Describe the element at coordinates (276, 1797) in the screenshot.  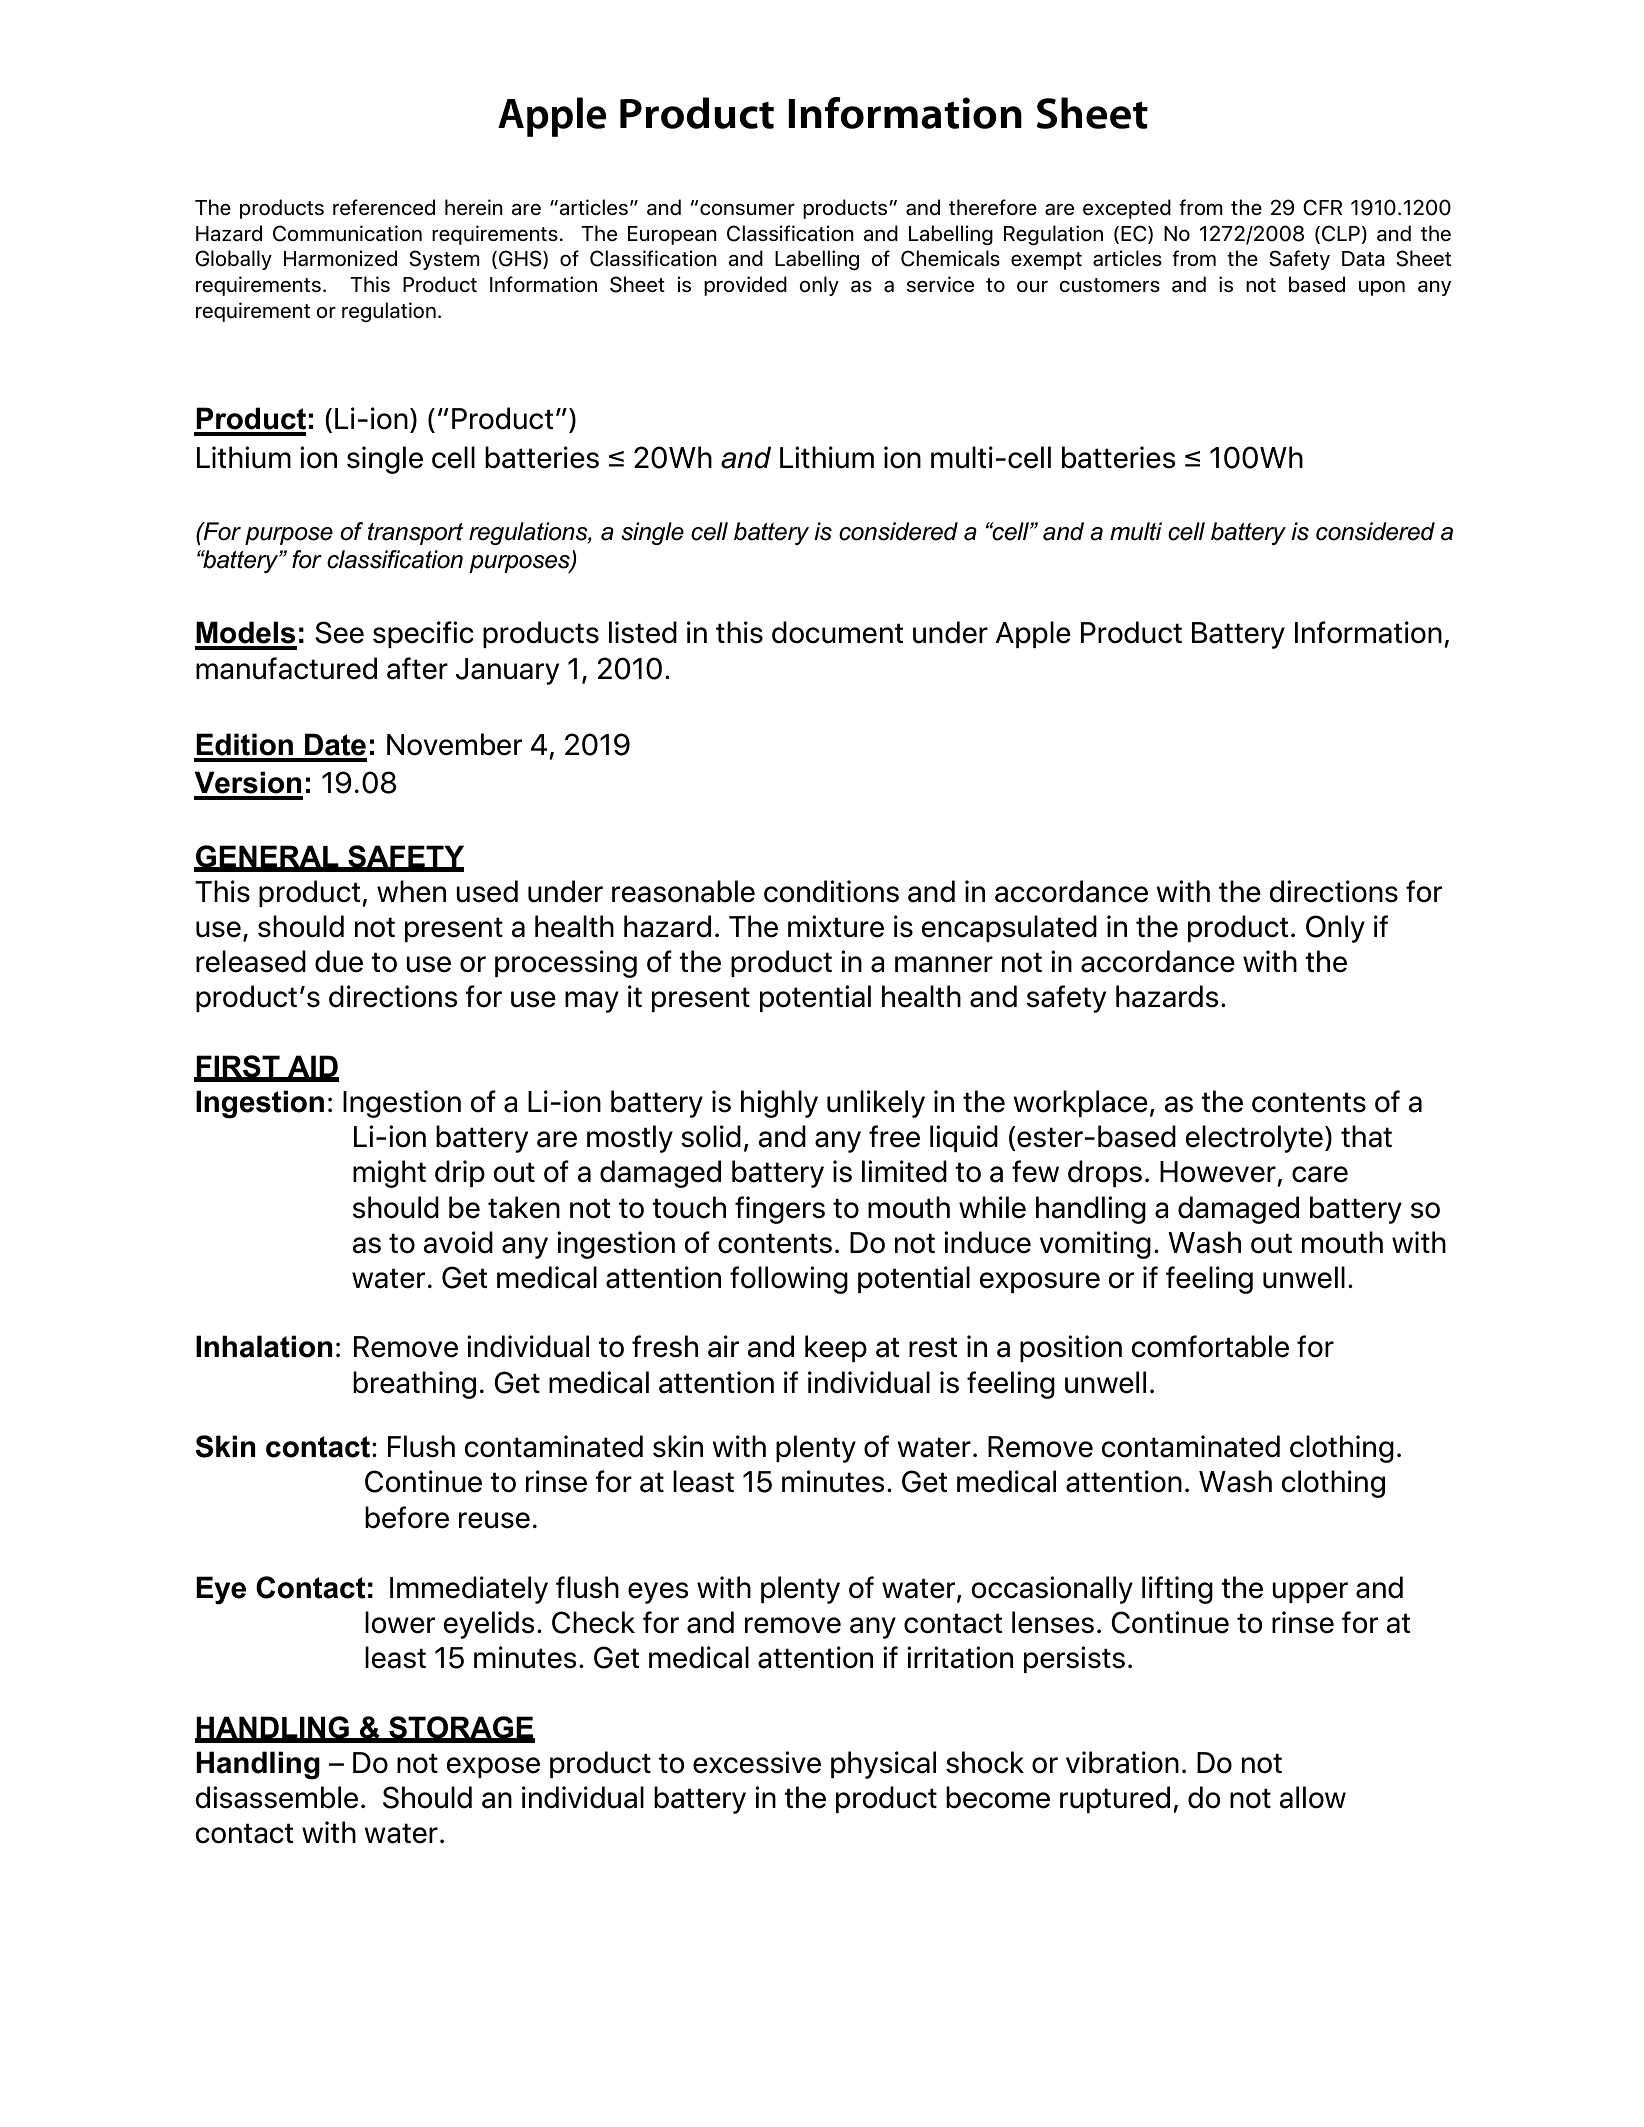
I see `disassemble` at that location.
